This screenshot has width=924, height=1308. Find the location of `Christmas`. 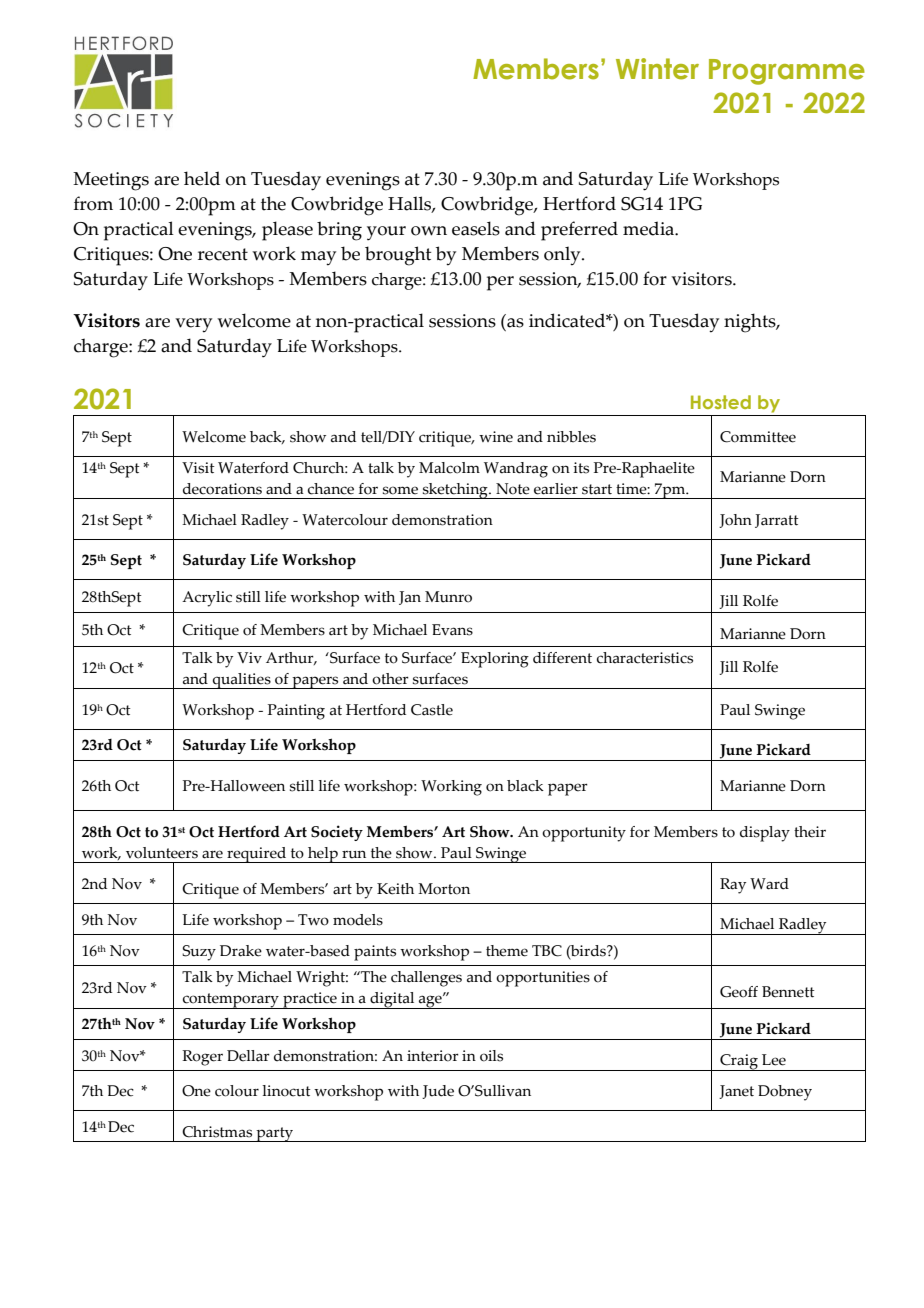

Christmas is located at coordinates (217, 1132).
